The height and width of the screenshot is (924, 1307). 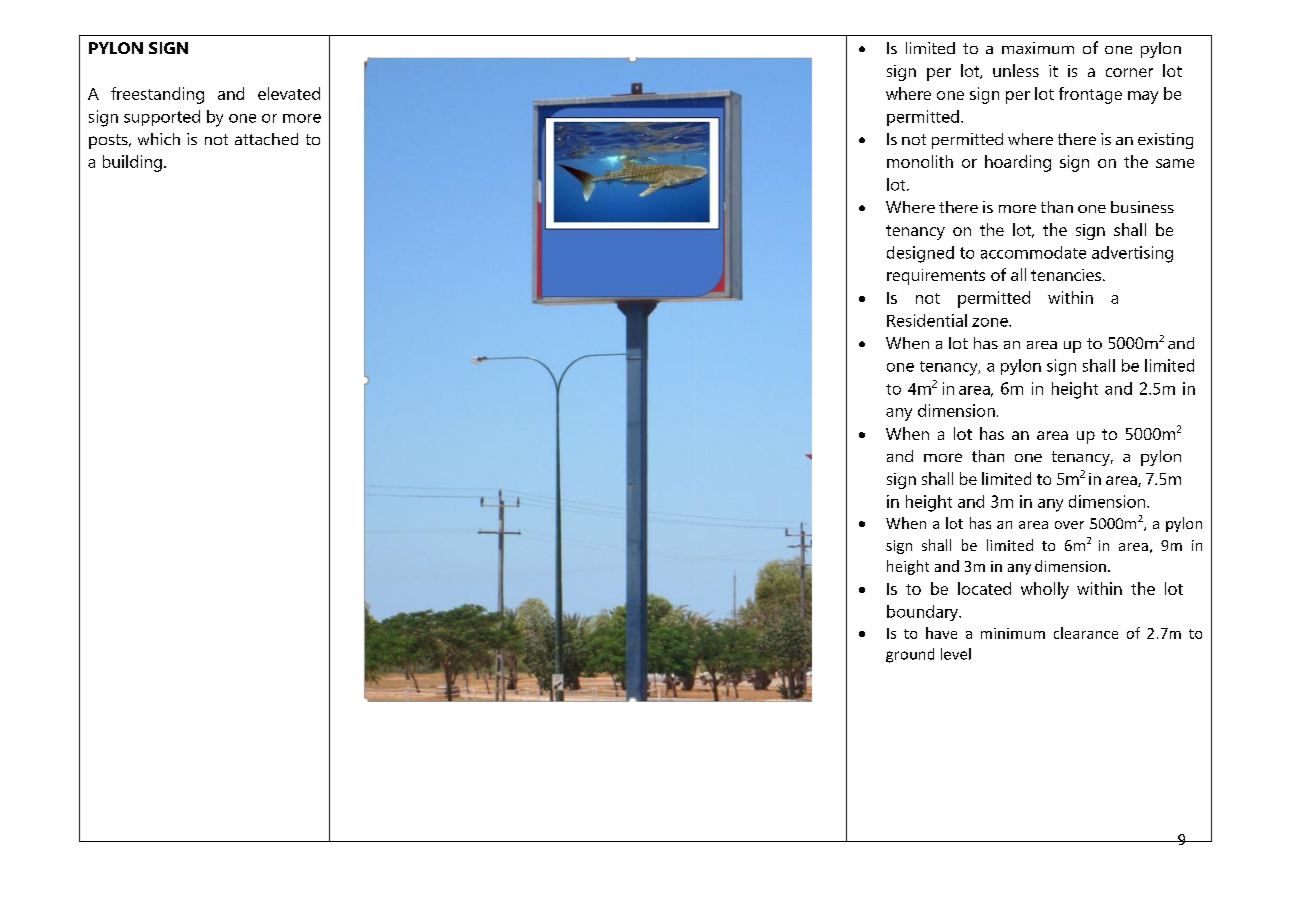 What do you see at coordinates (289, 93) in the screenshot?
I see `elevated` at bounding box center [289, 93].
